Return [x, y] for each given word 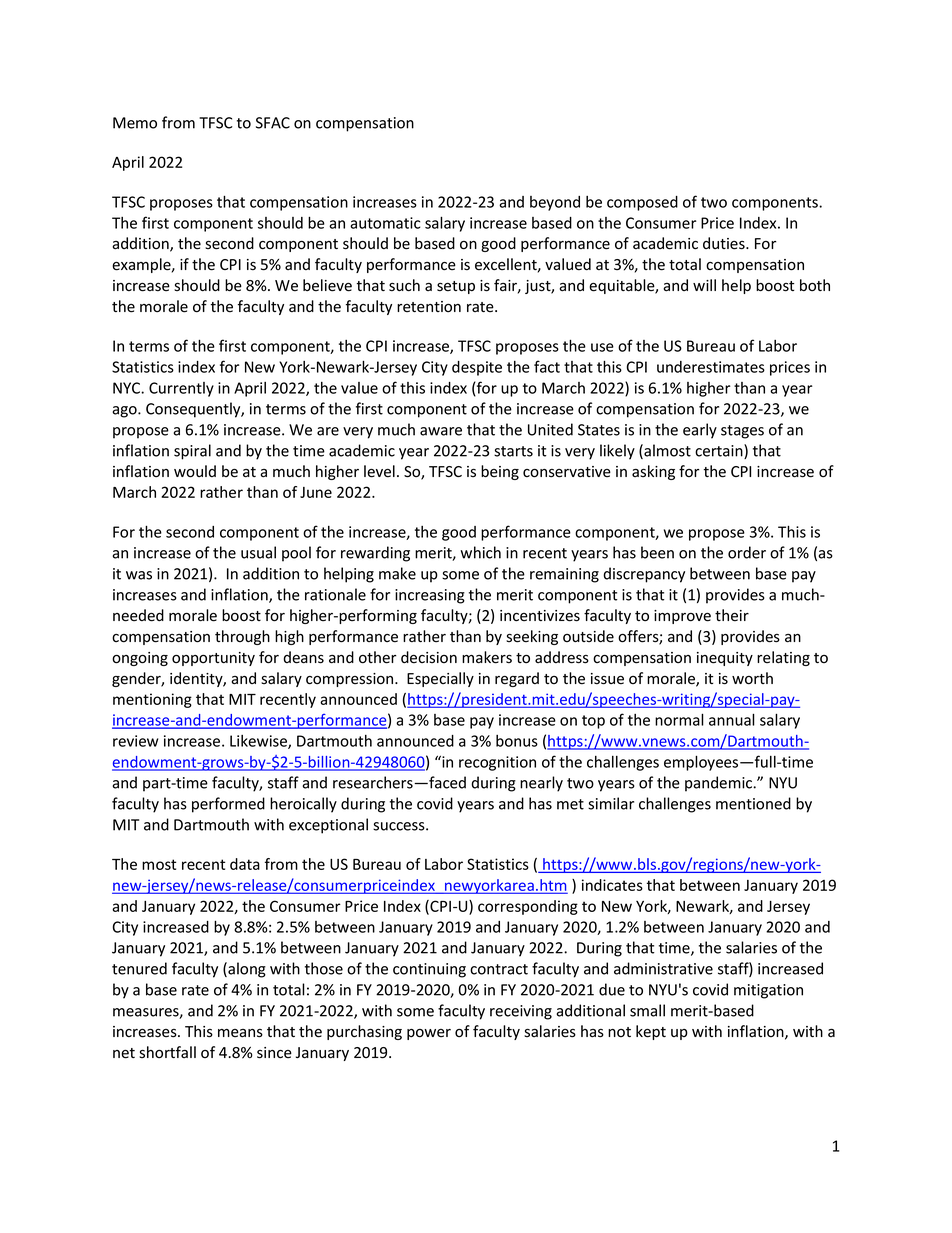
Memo [135, 123]
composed [642, 203]
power [429, 1034]
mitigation [768, 991]
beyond [555, 203]
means [240, 1033]
